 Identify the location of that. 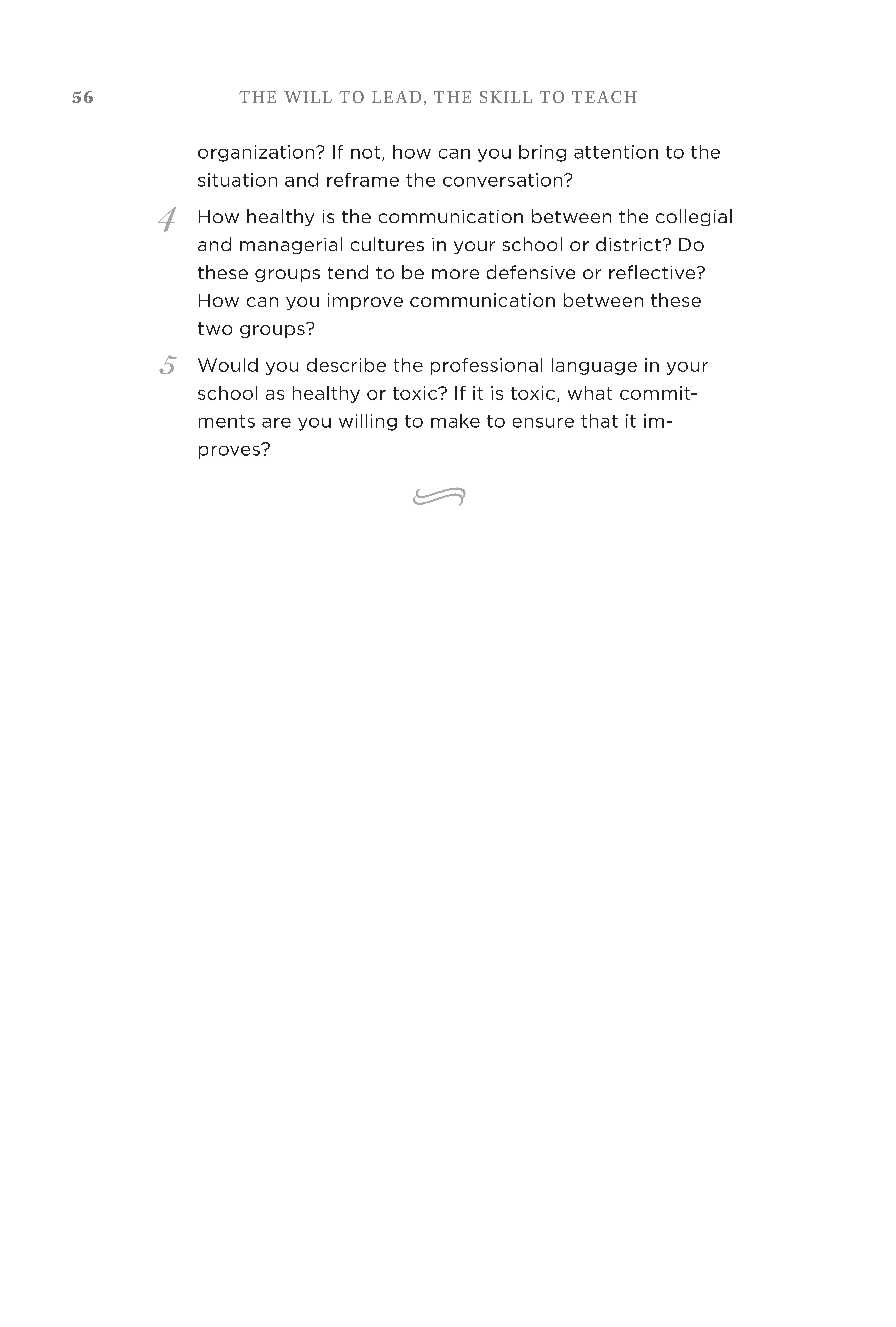
(599, 421).
